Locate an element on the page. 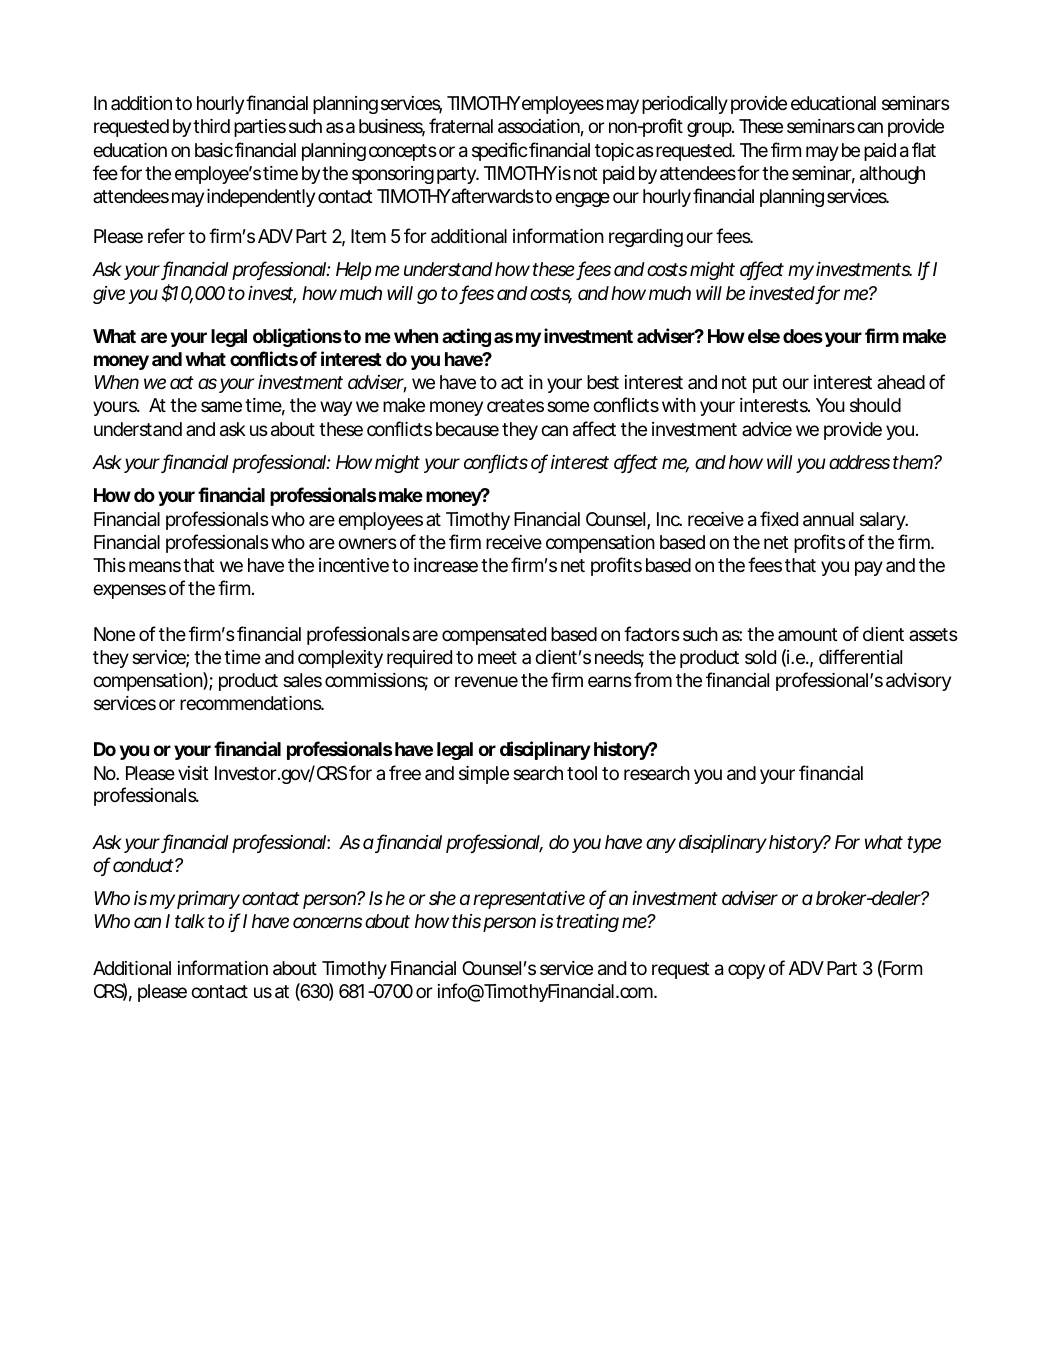 This image has width=1053, height=1362. creates is located at coordinates (515, 406).
